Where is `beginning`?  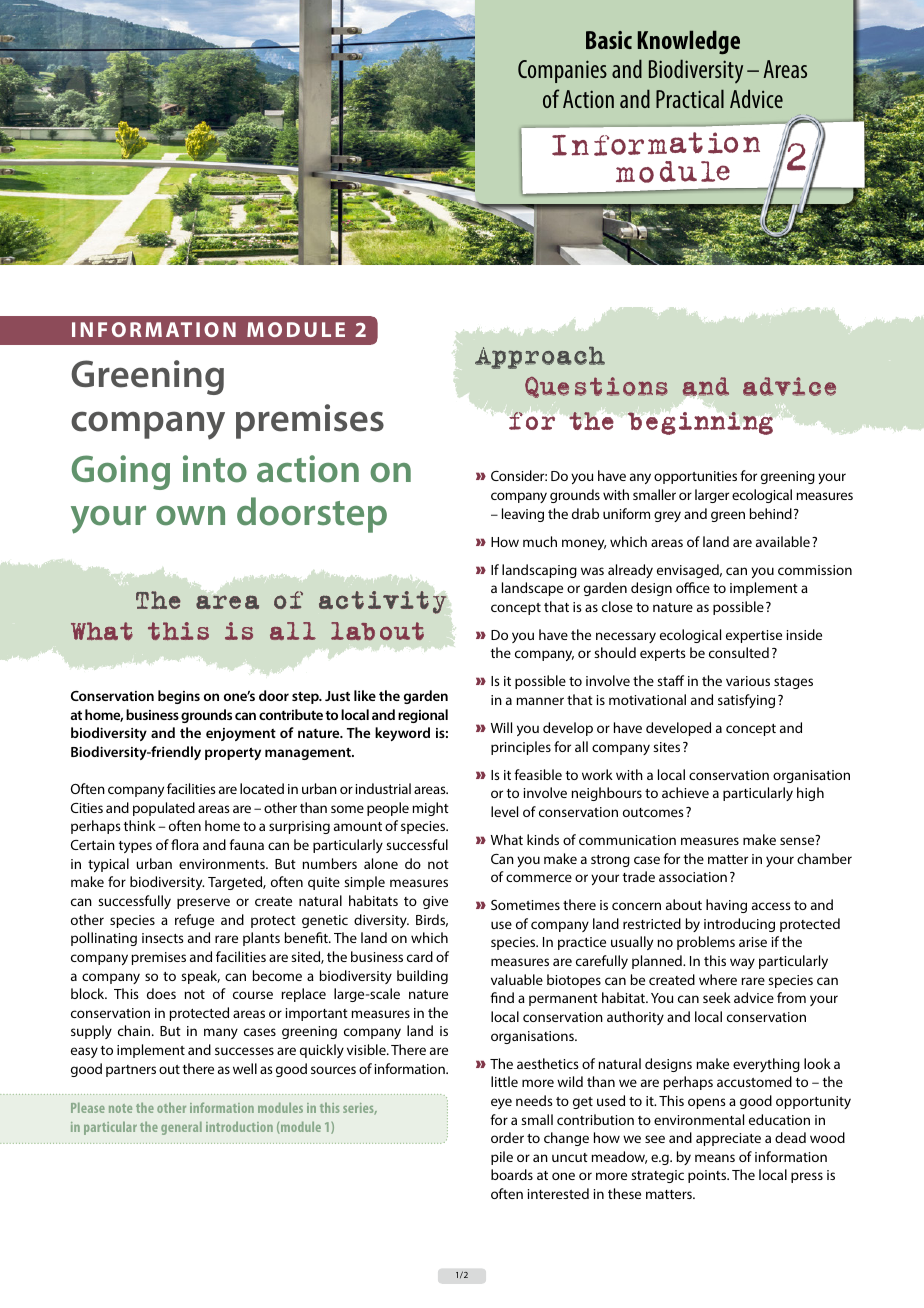
beginning is located at coordinates (700, 423).
